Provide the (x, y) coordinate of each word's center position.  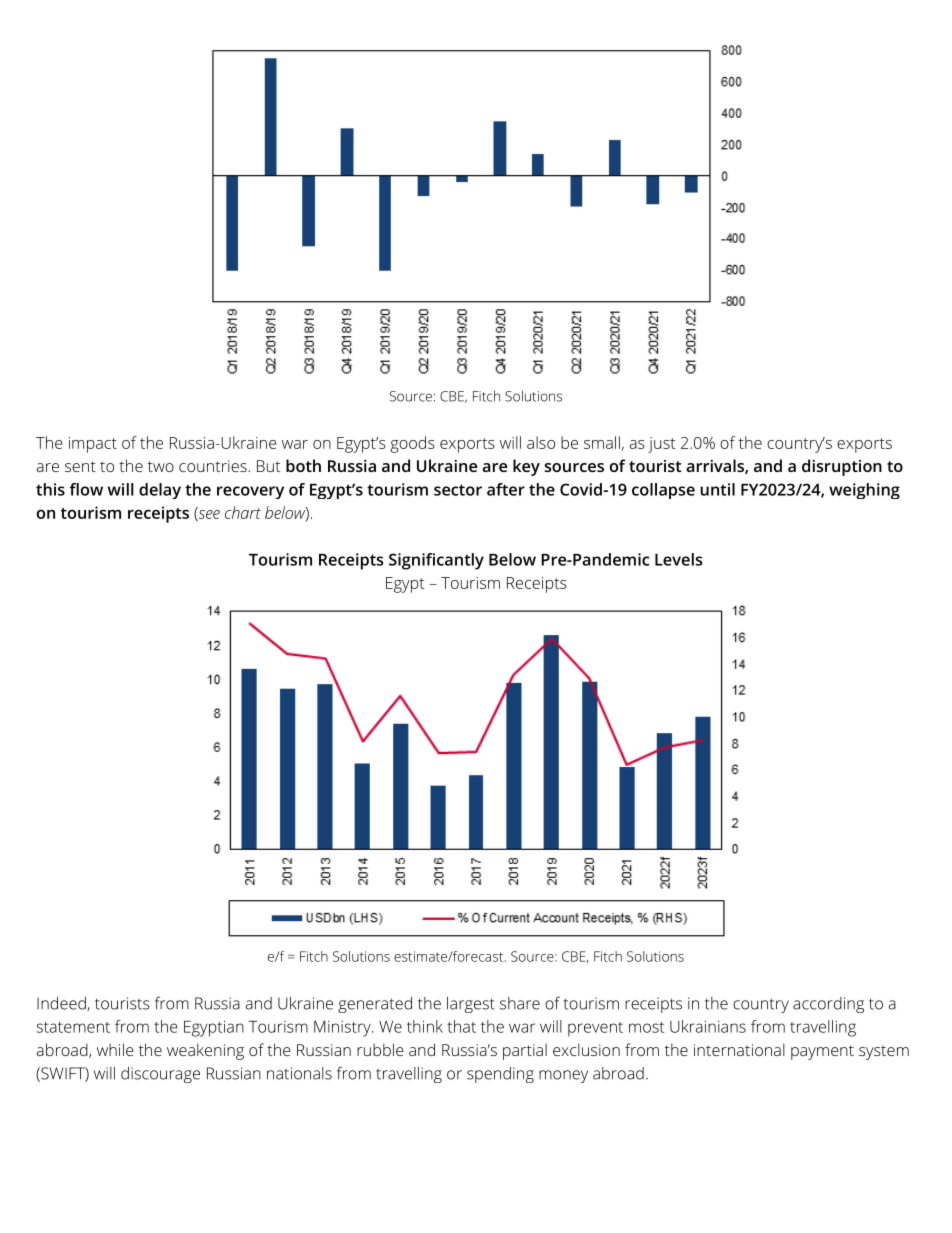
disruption (842, 467)
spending (500, 1075)
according (828, 1005)
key (526, 467)
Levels (678, 559)
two (161, 466)
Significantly (436, 561)
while (115, 1049)
